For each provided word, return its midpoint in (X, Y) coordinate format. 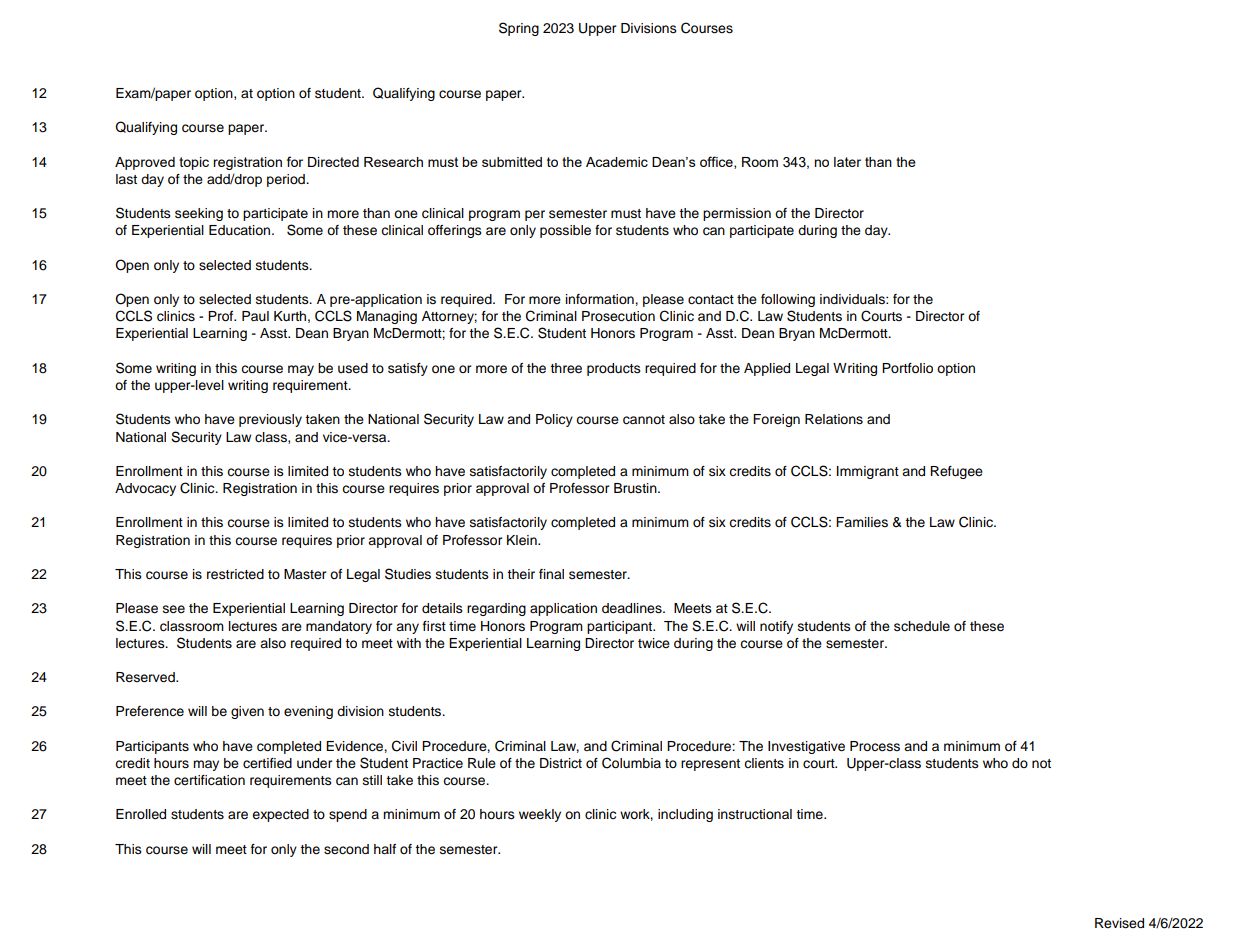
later (847, 162)
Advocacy (145, 489)
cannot (644, 420)
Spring (519, 29)
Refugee (956, 472)
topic (194, 163)
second (346, 849)
